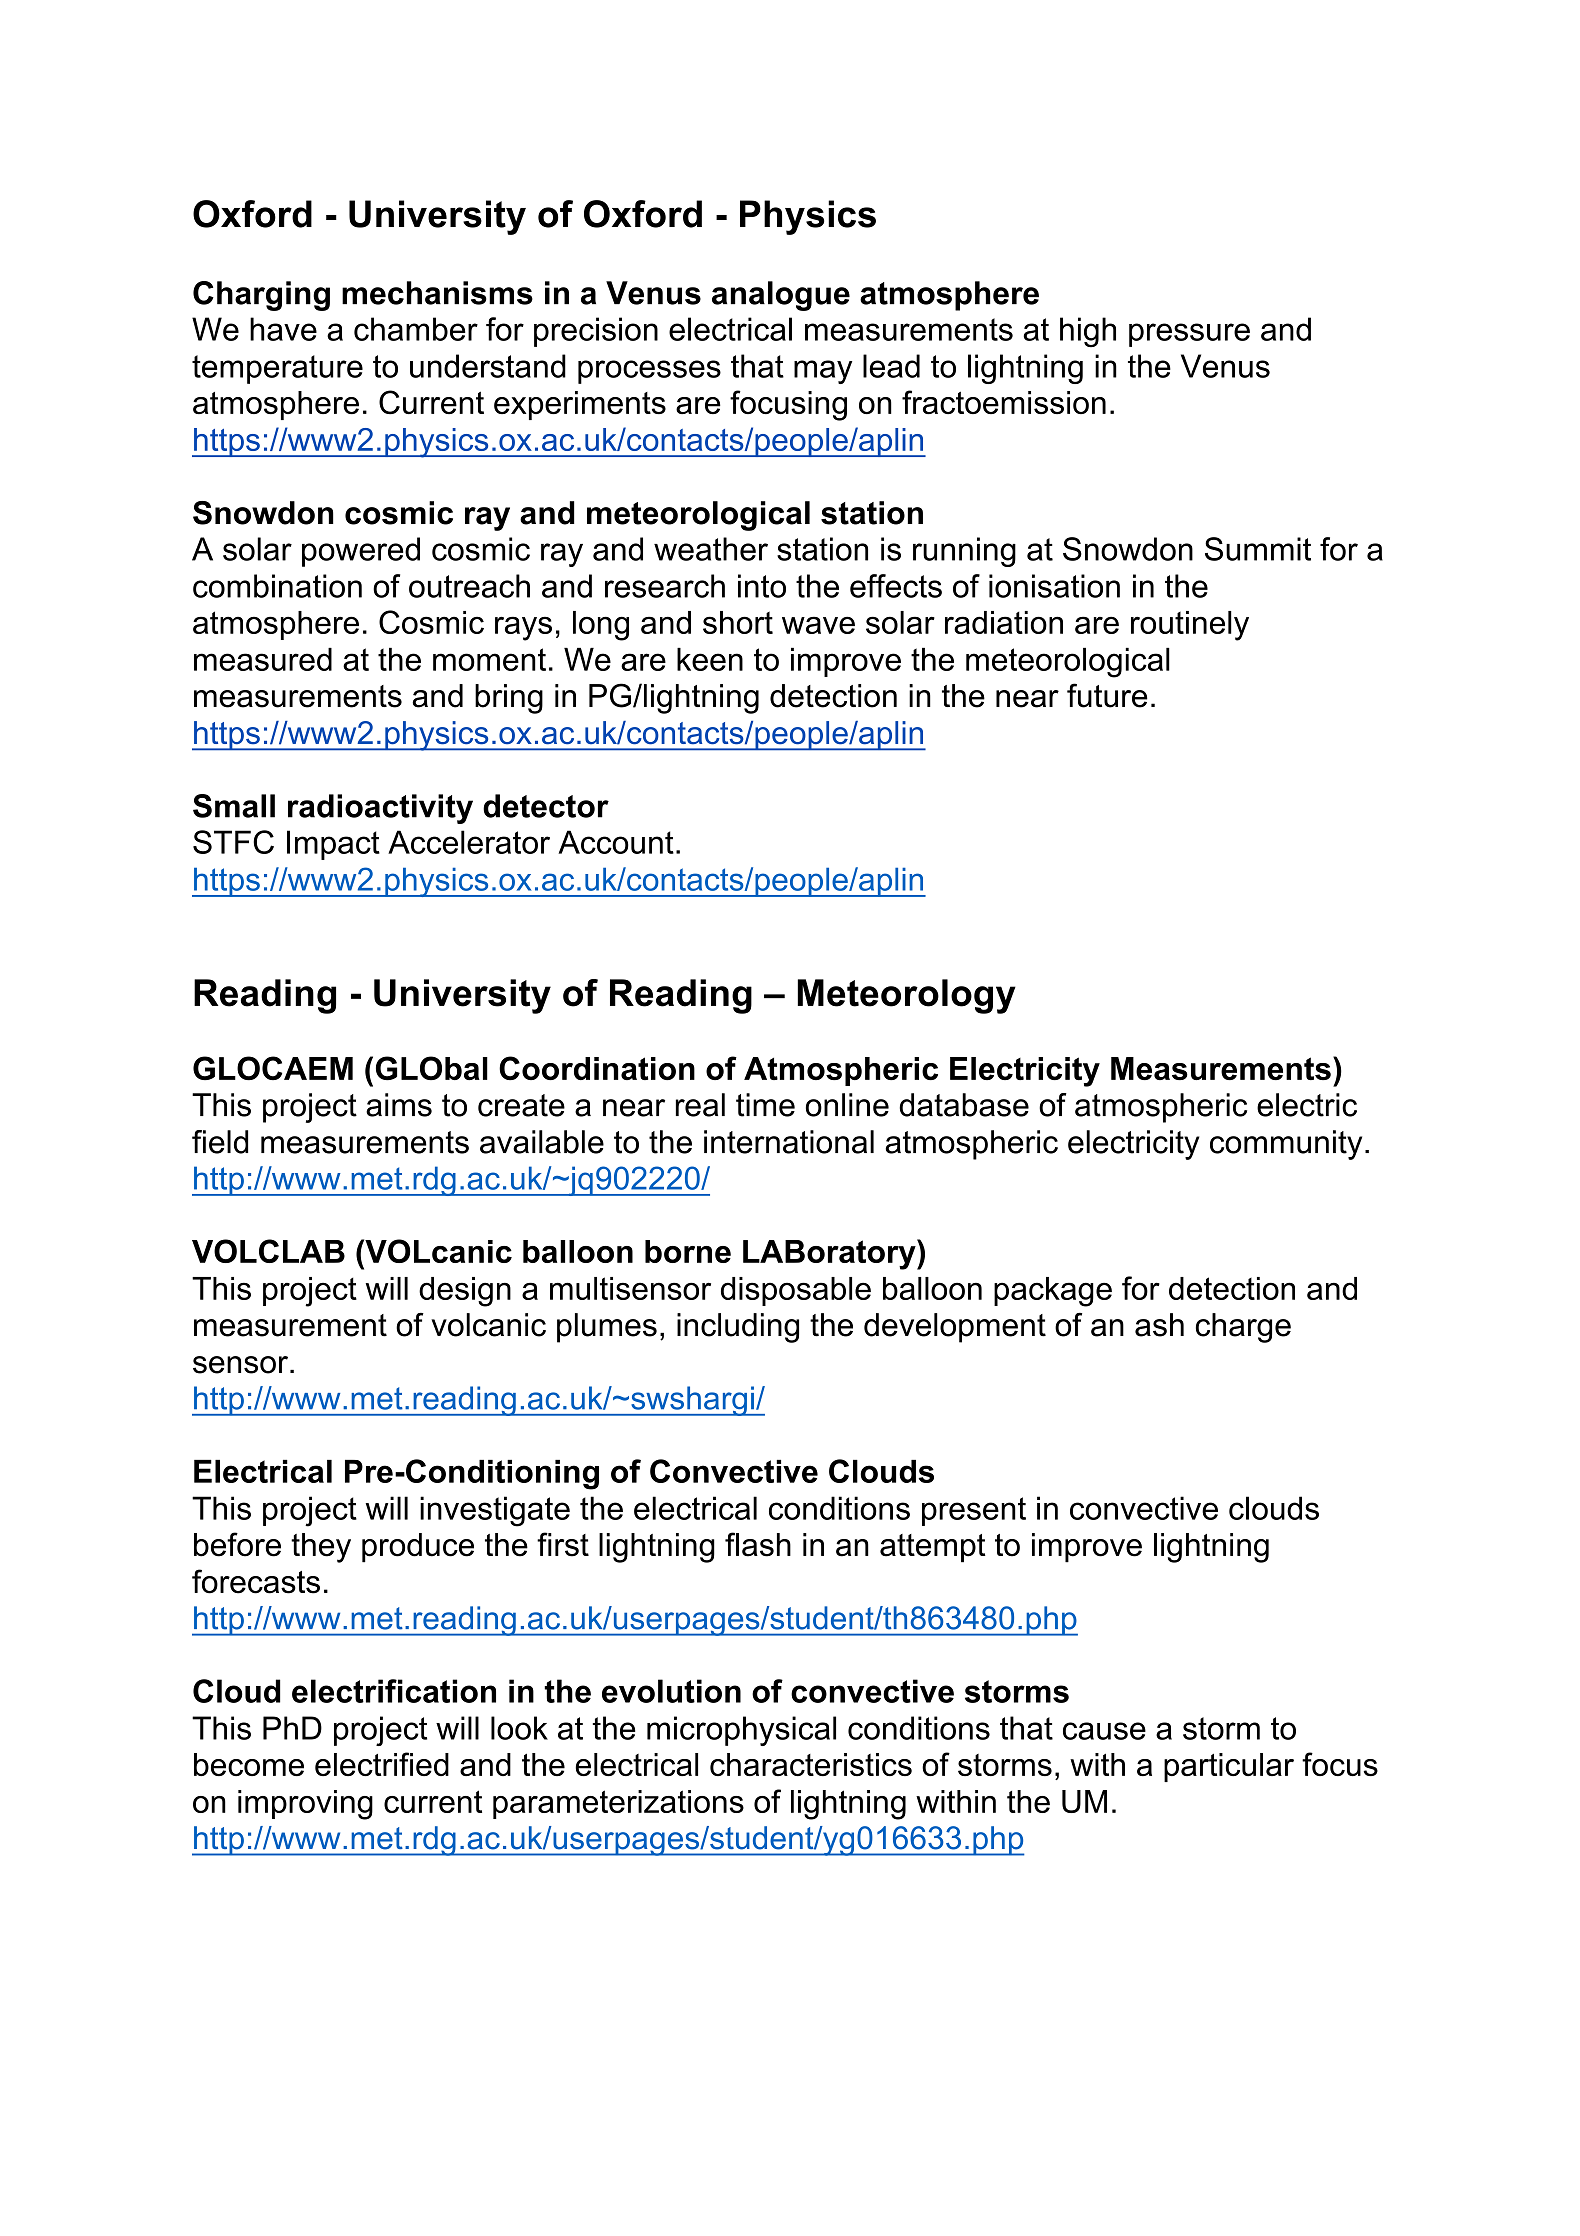 The height and width of the image is (2236, 1580). I want to click on future, so click(1107, 695).
